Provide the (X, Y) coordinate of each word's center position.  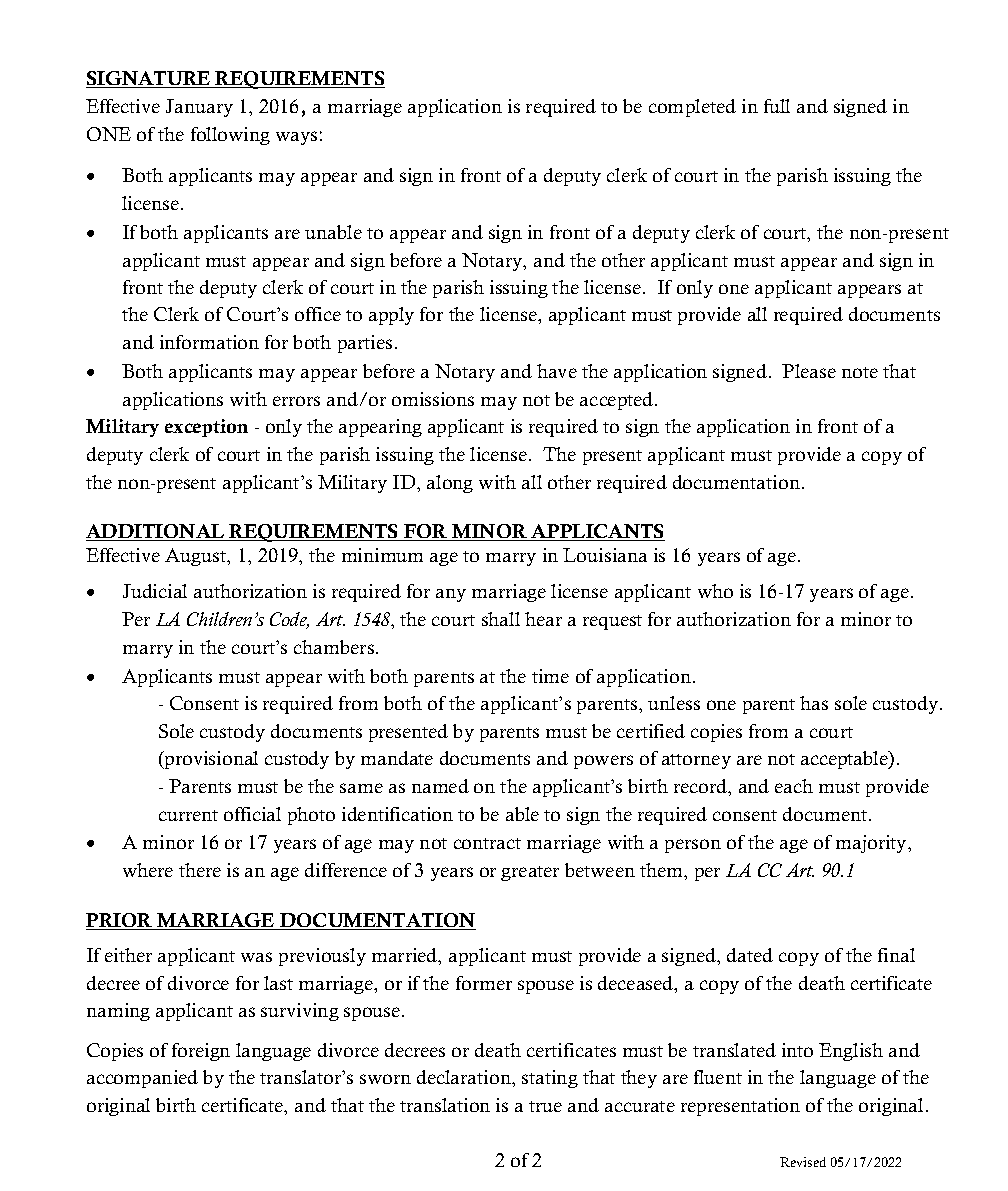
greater (530, 873)
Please (809, 371)
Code (289, 620)
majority (872, 844)
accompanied (142, 1079)
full (777, 106)
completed (692, 108)
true (545, 1106)
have (557, 371)
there (200, 870)
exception (206, 428)
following (230, 136)
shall (501, 619)
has (814, 703)
